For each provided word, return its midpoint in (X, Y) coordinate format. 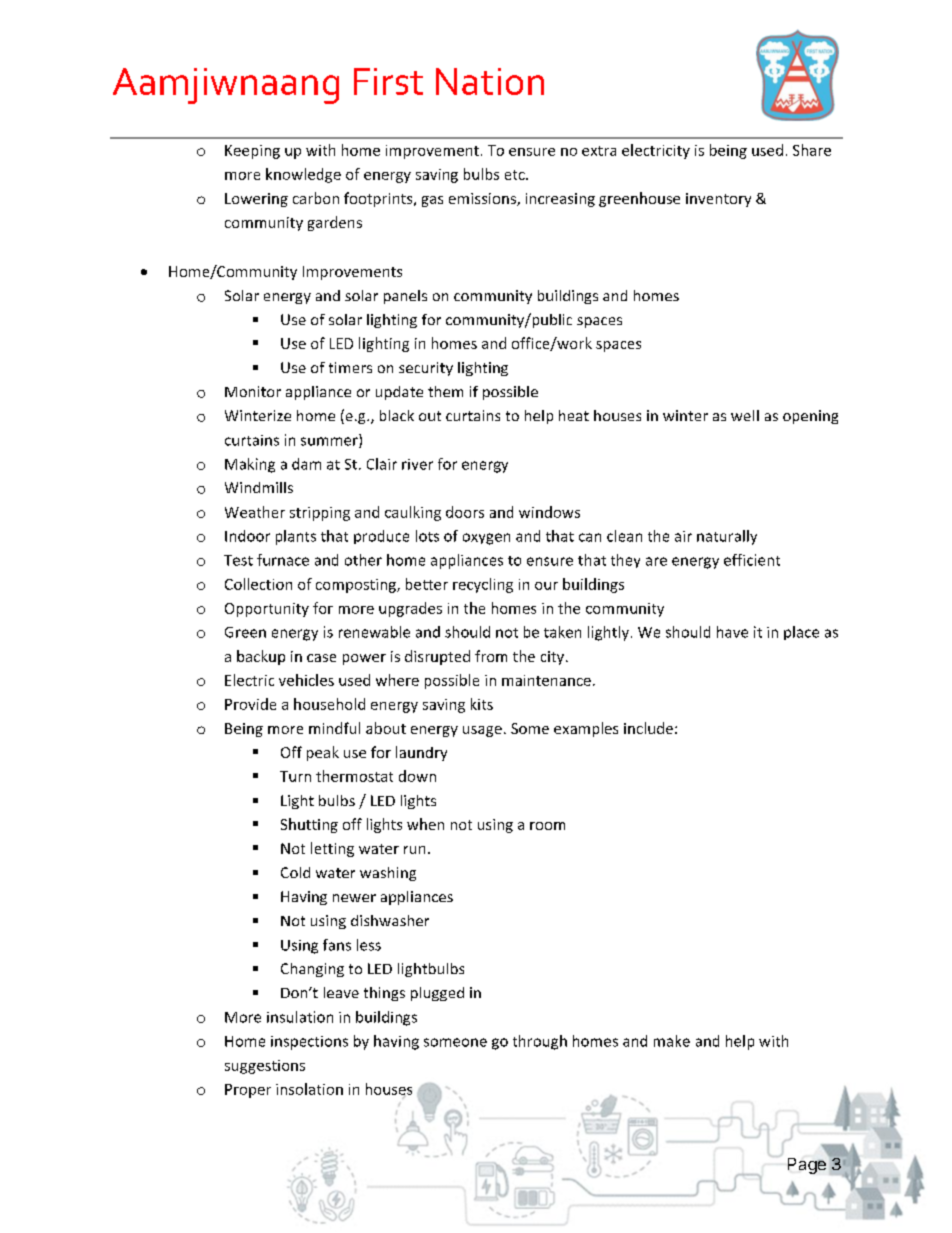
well (745, 415)
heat (574, 415)
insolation (309, 1089)
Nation (490, 81)
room (547, 826)
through (540, 1042)
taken (562, 632)
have (732, 632)
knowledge (303, 175)
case (321, 658)
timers (350, 367)
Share (812, 150)
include (648, 728)
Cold (295, 872)
